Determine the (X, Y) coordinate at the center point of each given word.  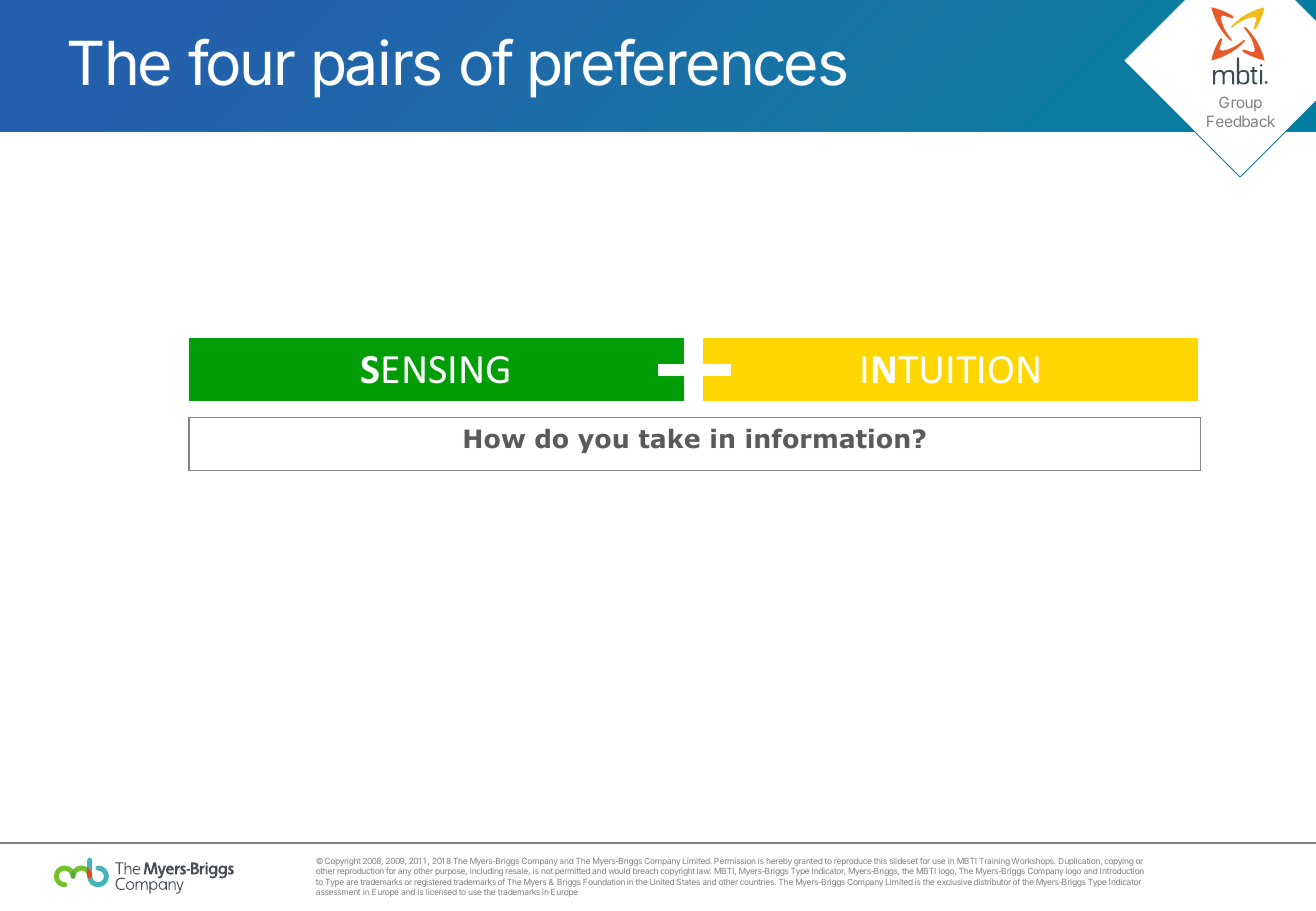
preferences (688, 68)
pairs (377, 68)
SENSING (435, 370)
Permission (734, 861)
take (669, 439)
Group (1240, 103)
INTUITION (951, 369)
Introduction (1122, 871)
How (494, 439)
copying (1119, 864)
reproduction (361, 872)
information (827, 438)
